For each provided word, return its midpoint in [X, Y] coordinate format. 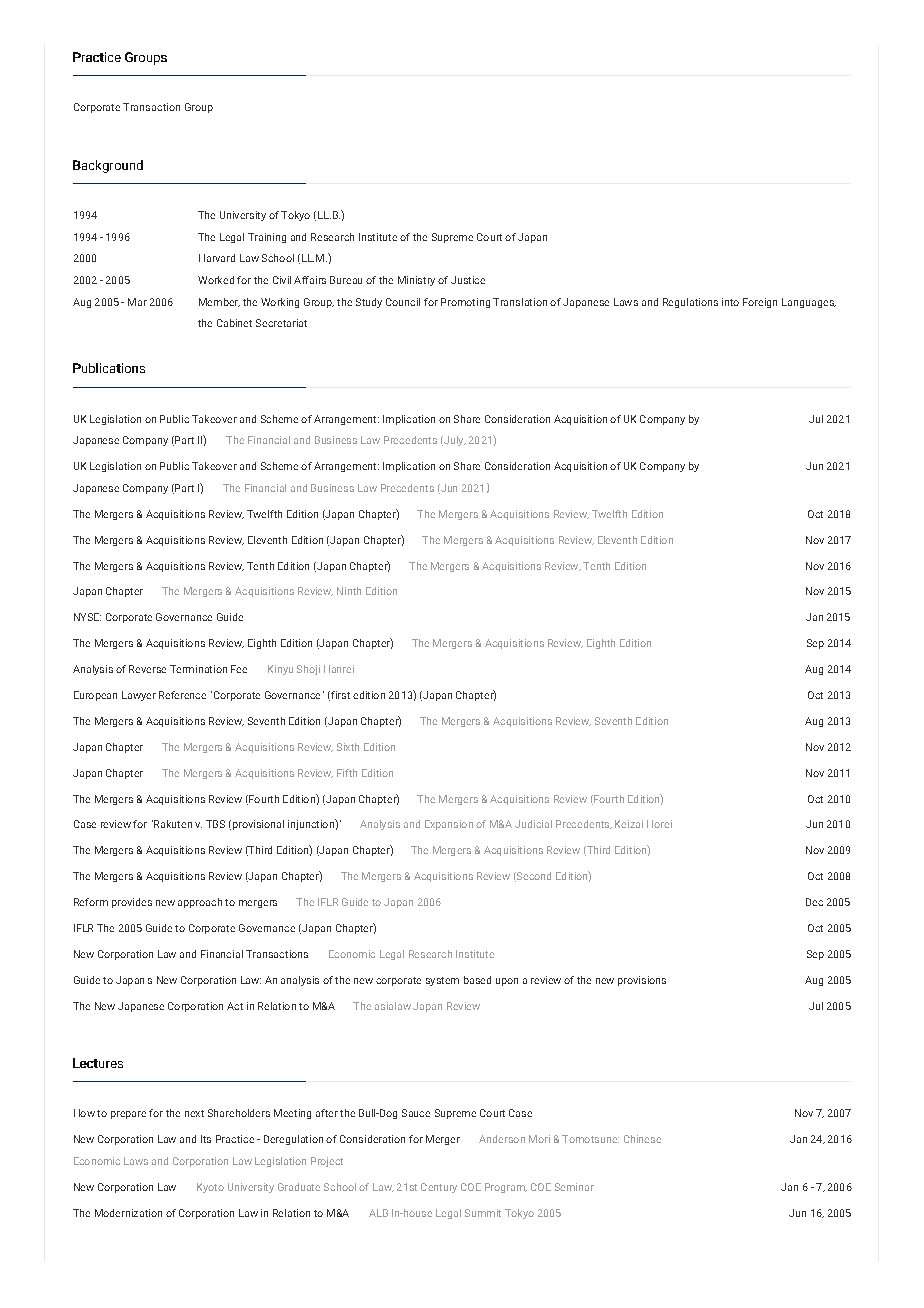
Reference [182, 695]
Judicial [533, 824]
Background [108, 166]
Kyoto [210, 1188]
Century [439, 1188]
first [339, 696]
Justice [468, 280]
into [730, 302]
